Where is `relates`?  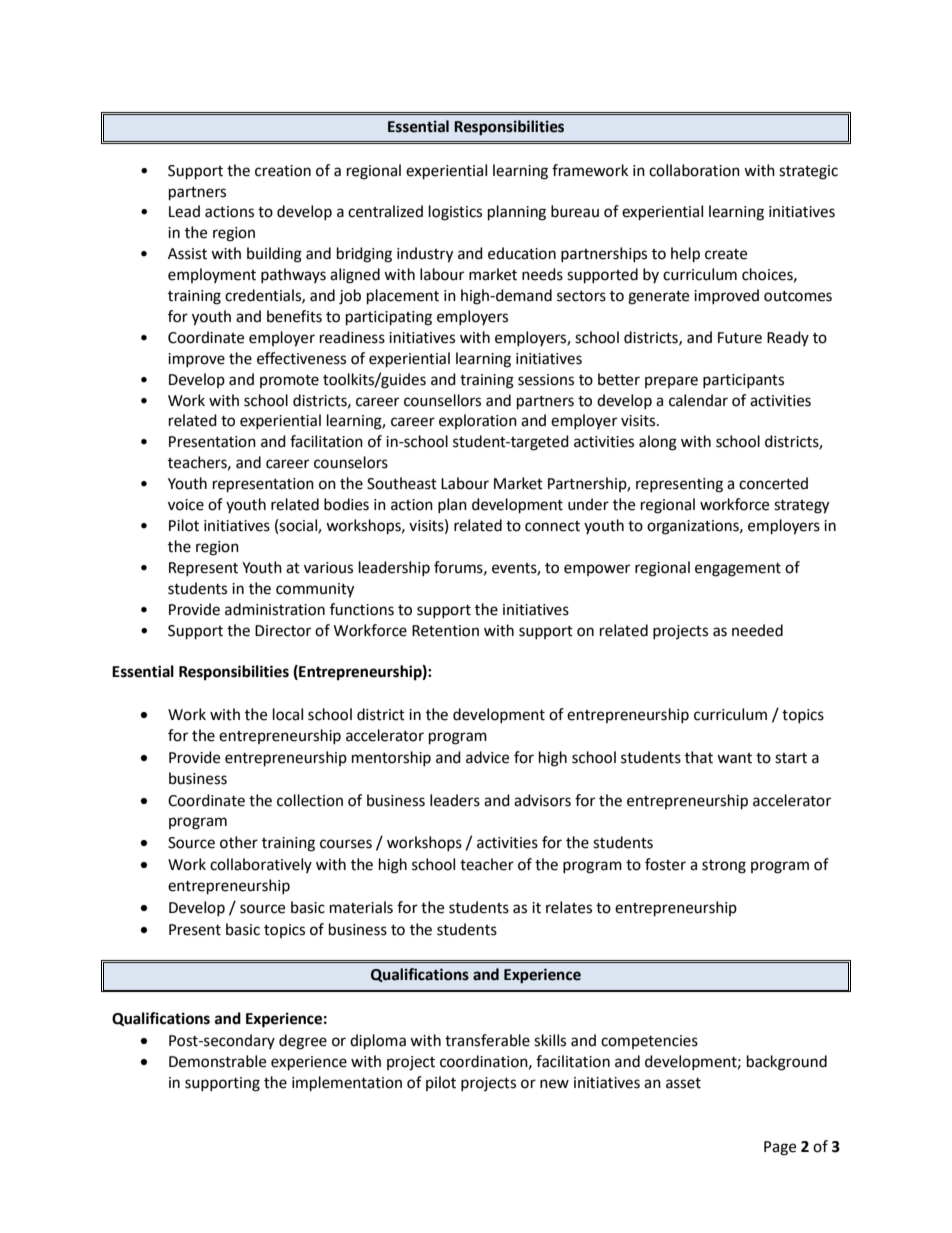
relates is located at coordinates (569, 907).
